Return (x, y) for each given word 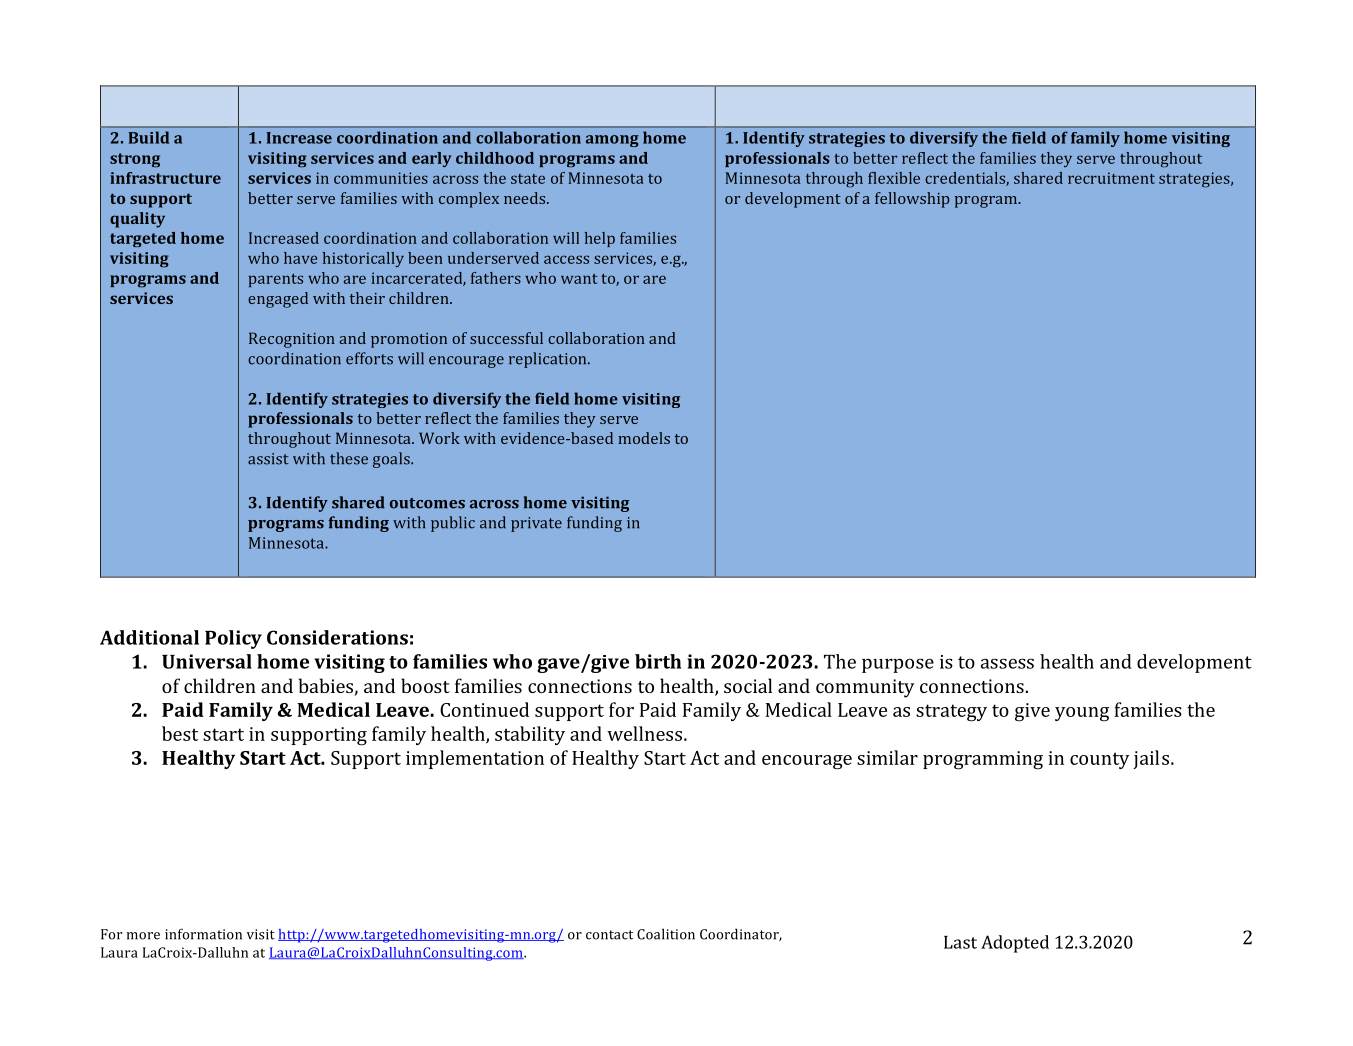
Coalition (666, 934)
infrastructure (165, 178)
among (612, 141)
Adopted (1015, 944)
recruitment (1111, 178)
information (203, 934)
